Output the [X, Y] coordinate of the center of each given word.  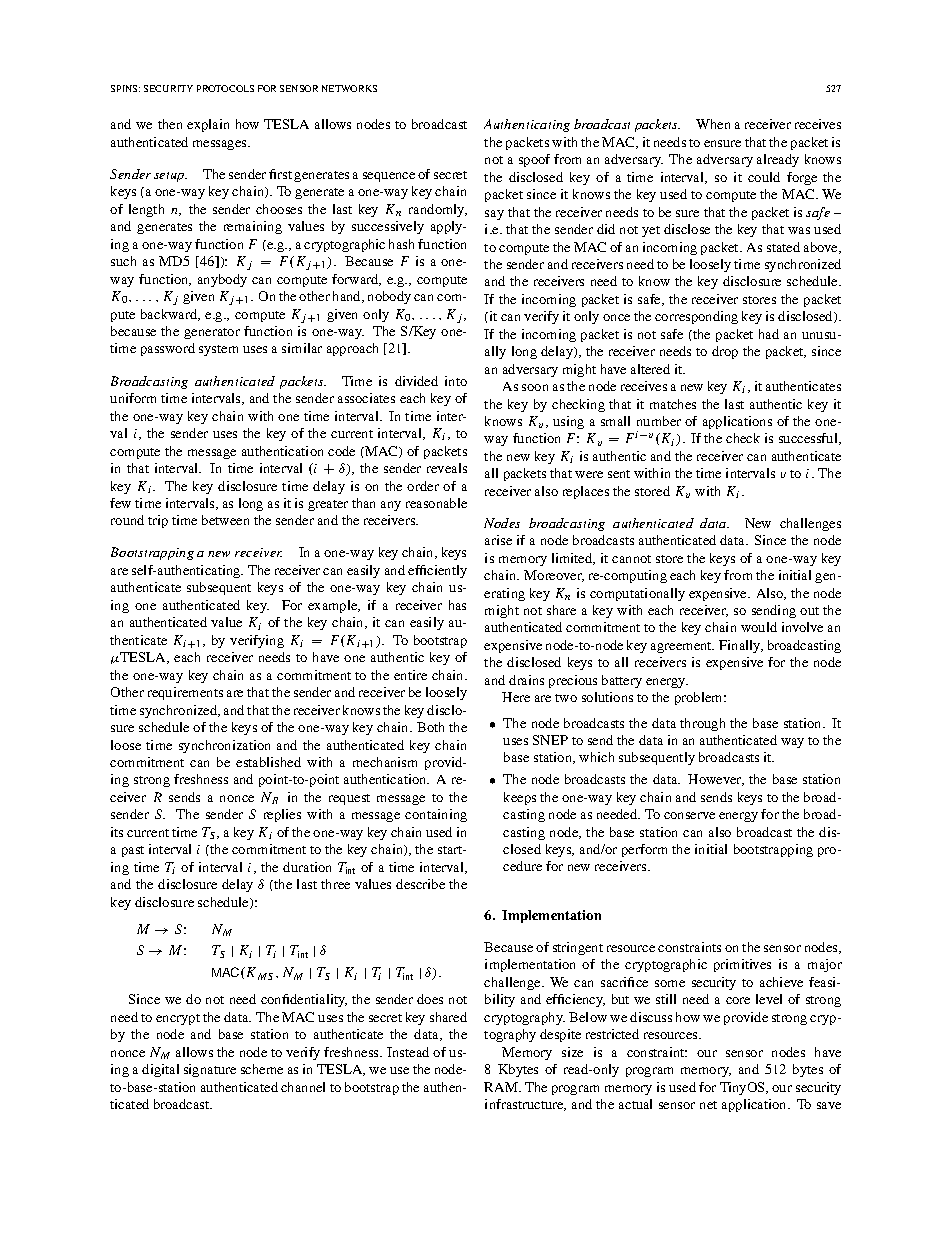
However [716, 780]
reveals [447, 468]
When [713, 124]
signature [210, 1070]
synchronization [224, 746]
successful [809, 439]
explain [208, 125]
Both [430, 727]
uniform [133, 398]
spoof [534, 160]
